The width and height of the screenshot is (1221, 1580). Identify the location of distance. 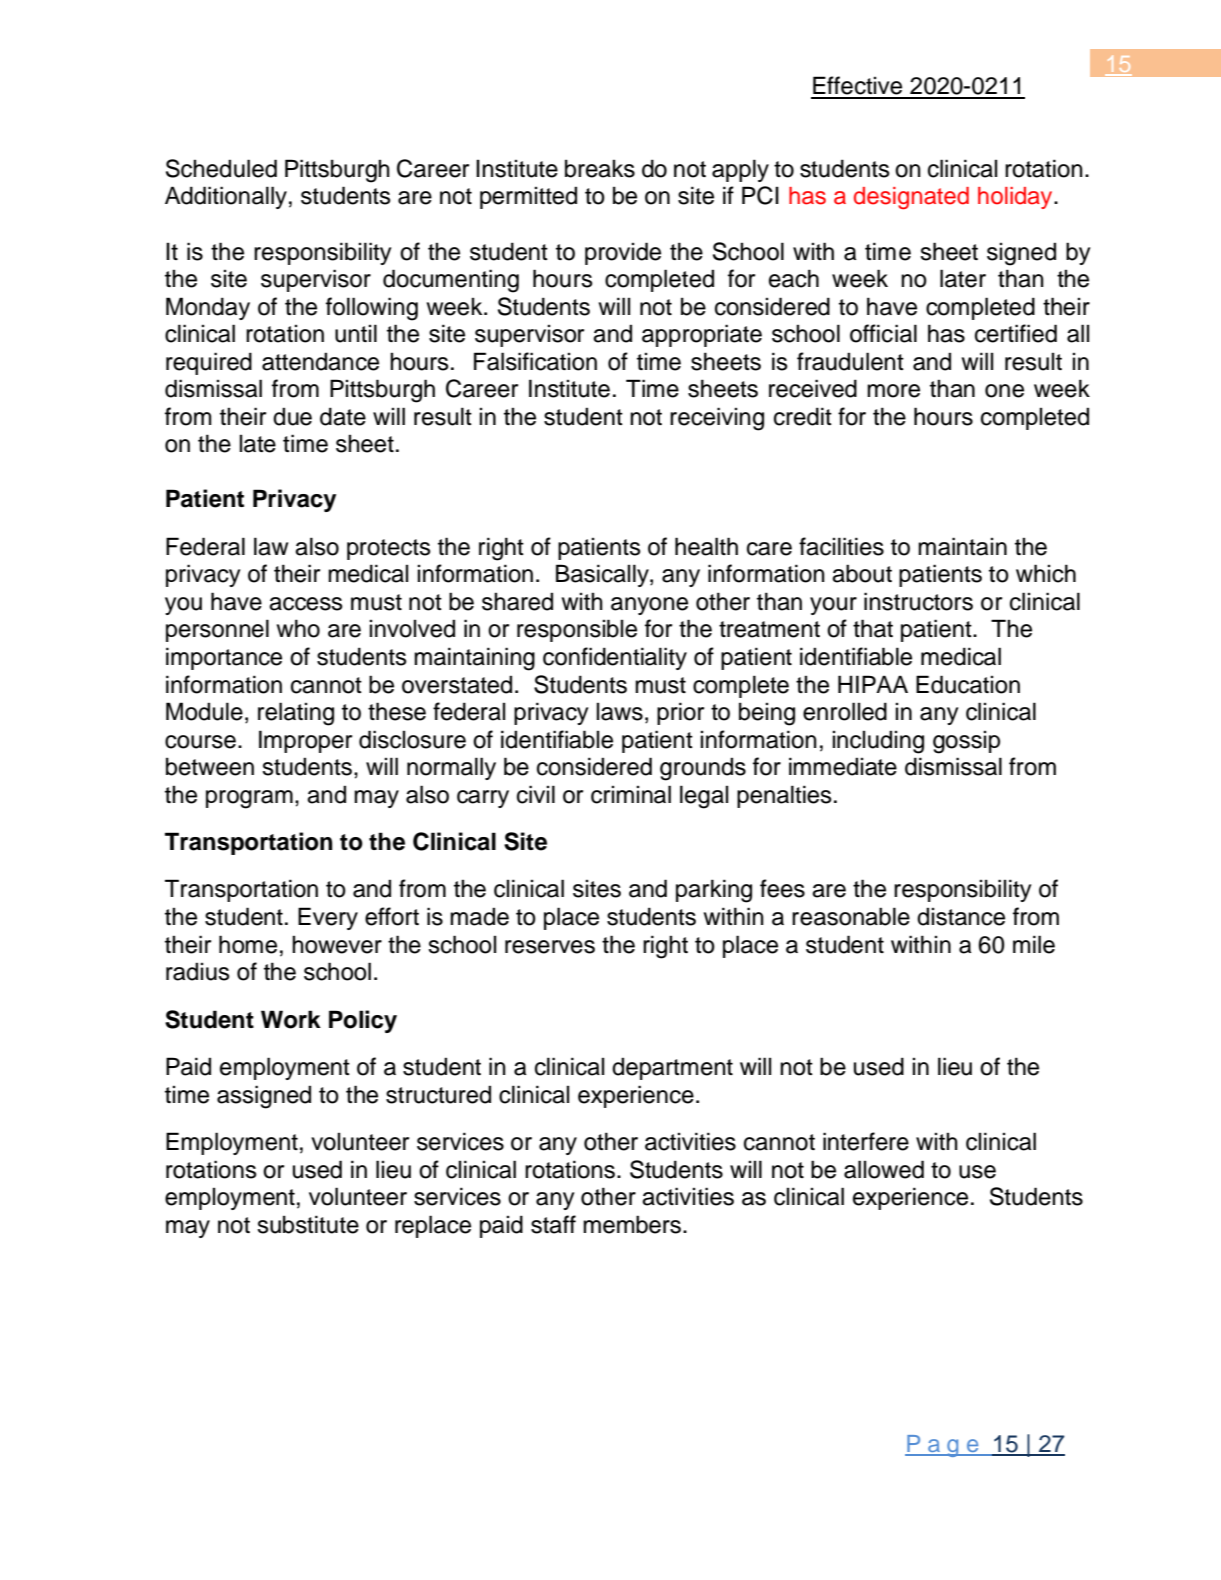
(961, 916).
